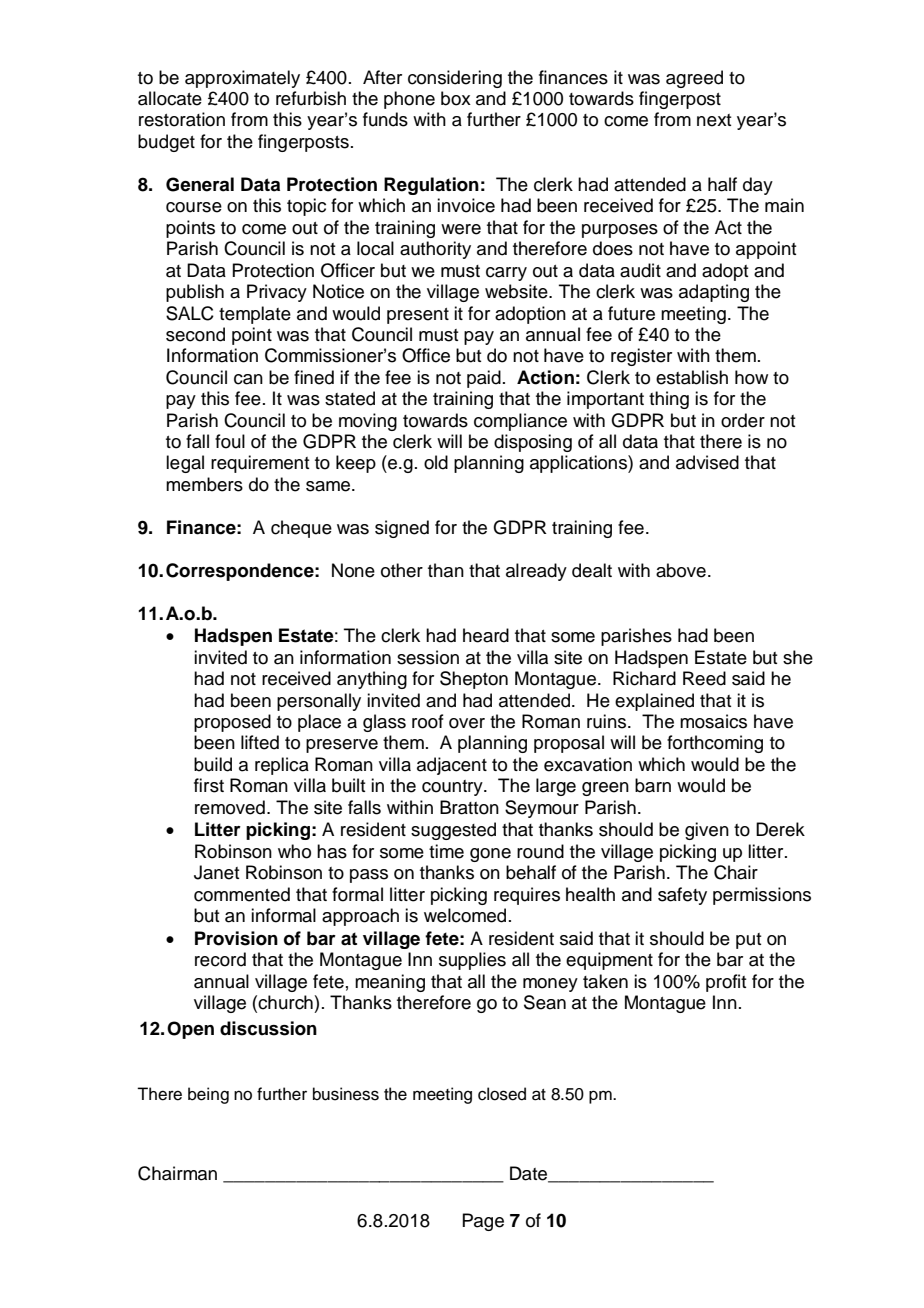 This image has width=924, height=1308. I want to click on being, so click(208, 1095).
